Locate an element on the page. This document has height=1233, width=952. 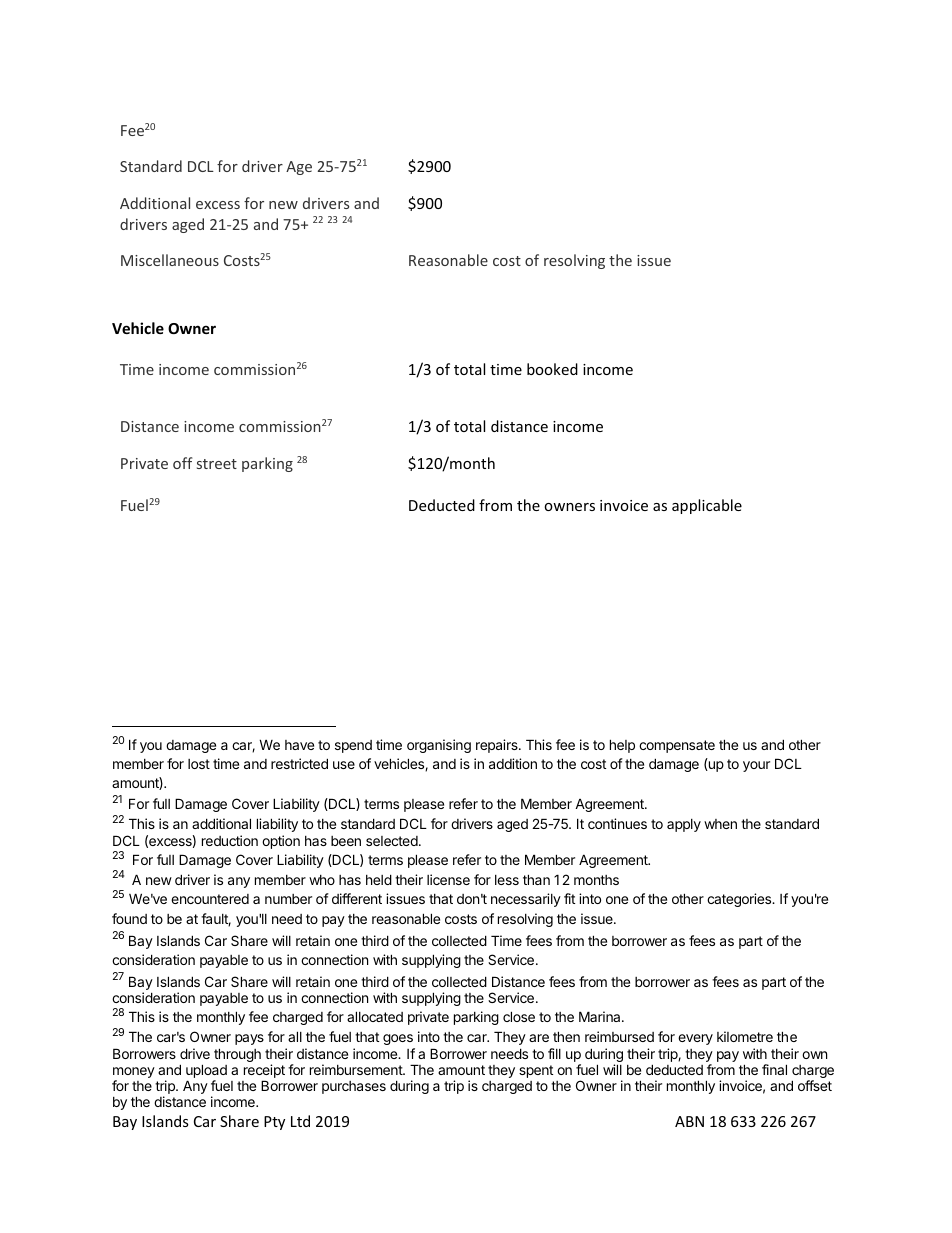
applicable is located at coordinates (707, 506).
